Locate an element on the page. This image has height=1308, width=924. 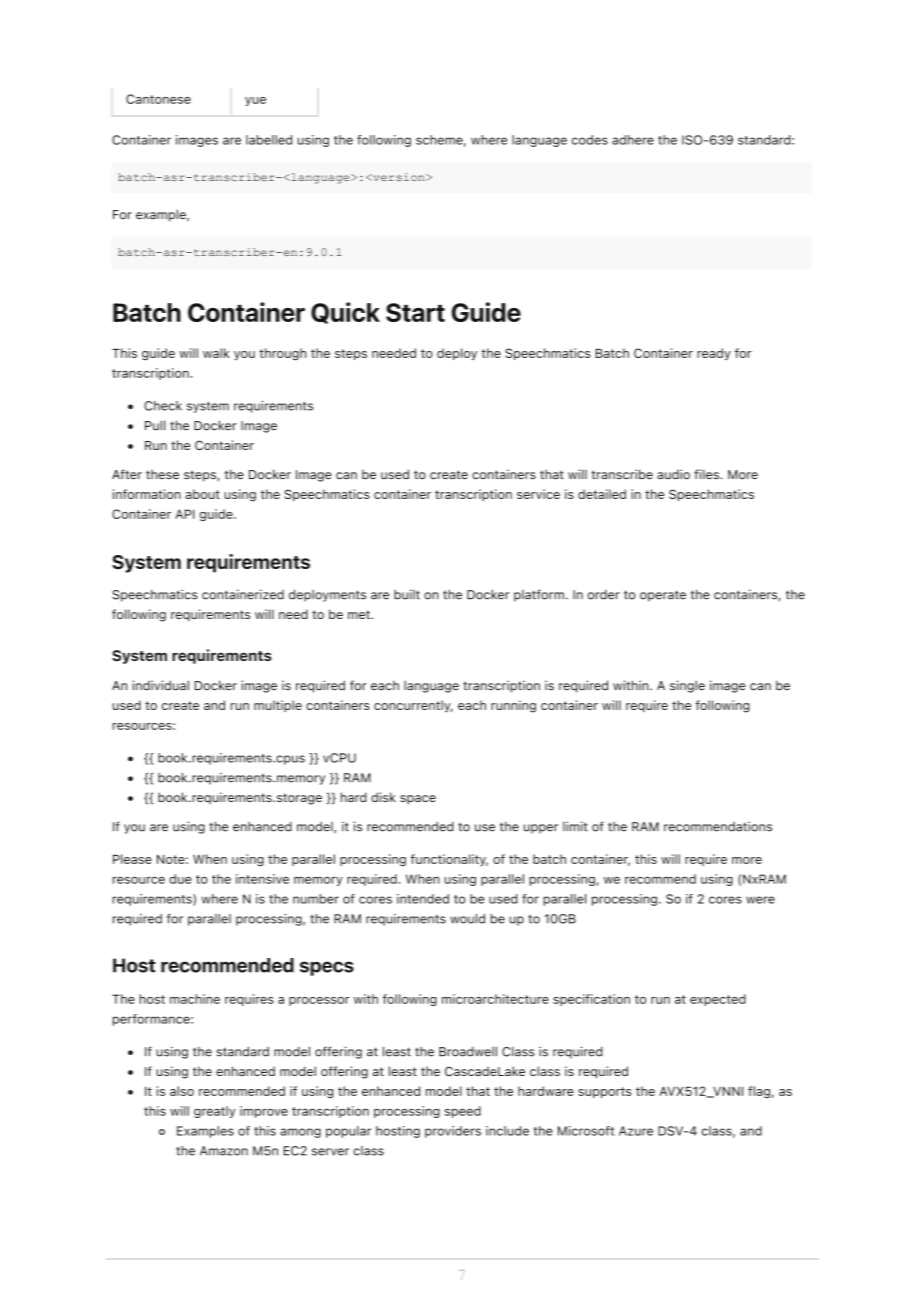
adhere is located at coordinates (633, 140).
